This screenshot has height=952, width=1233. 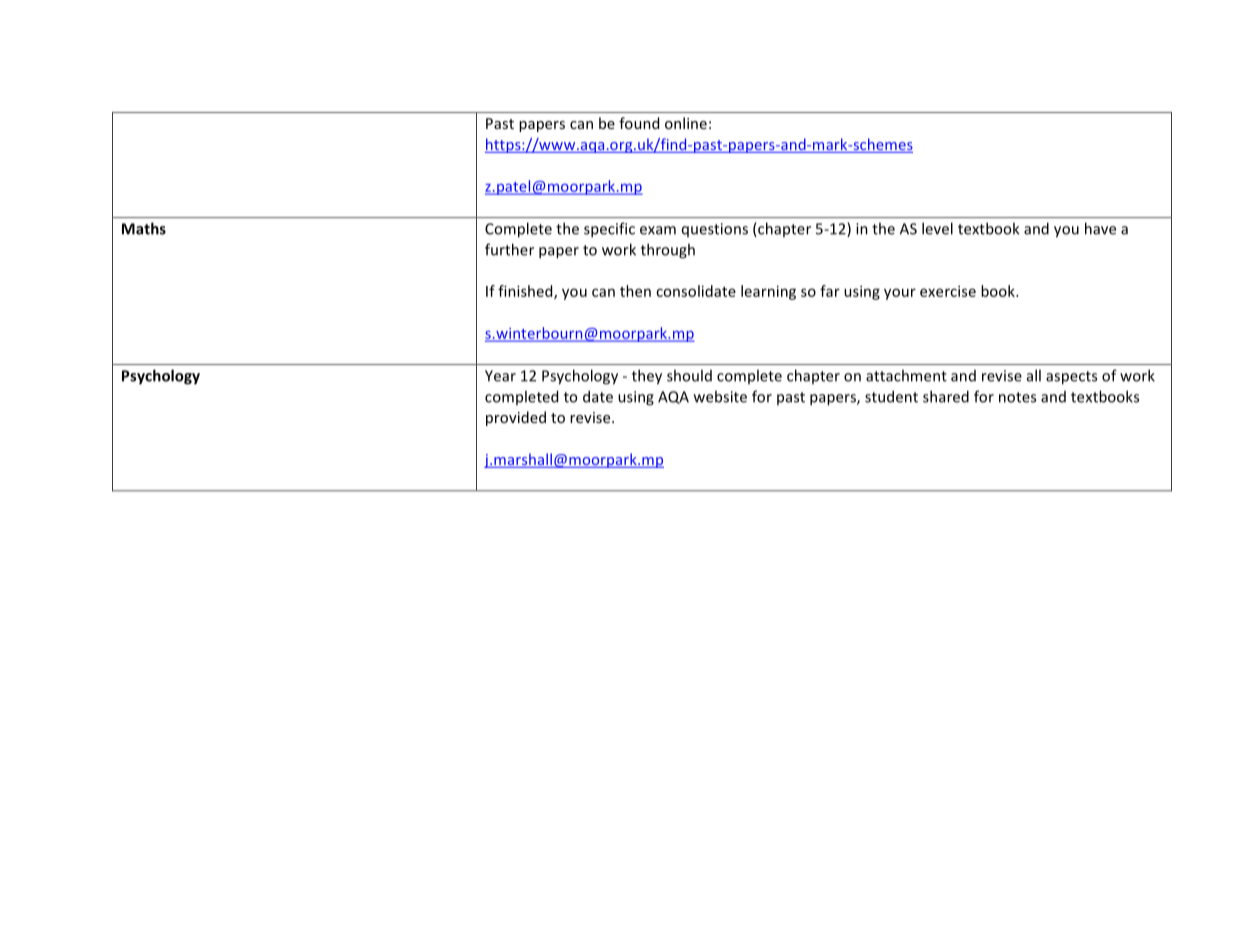 I want to click on level, so click(x=937, y=228).
